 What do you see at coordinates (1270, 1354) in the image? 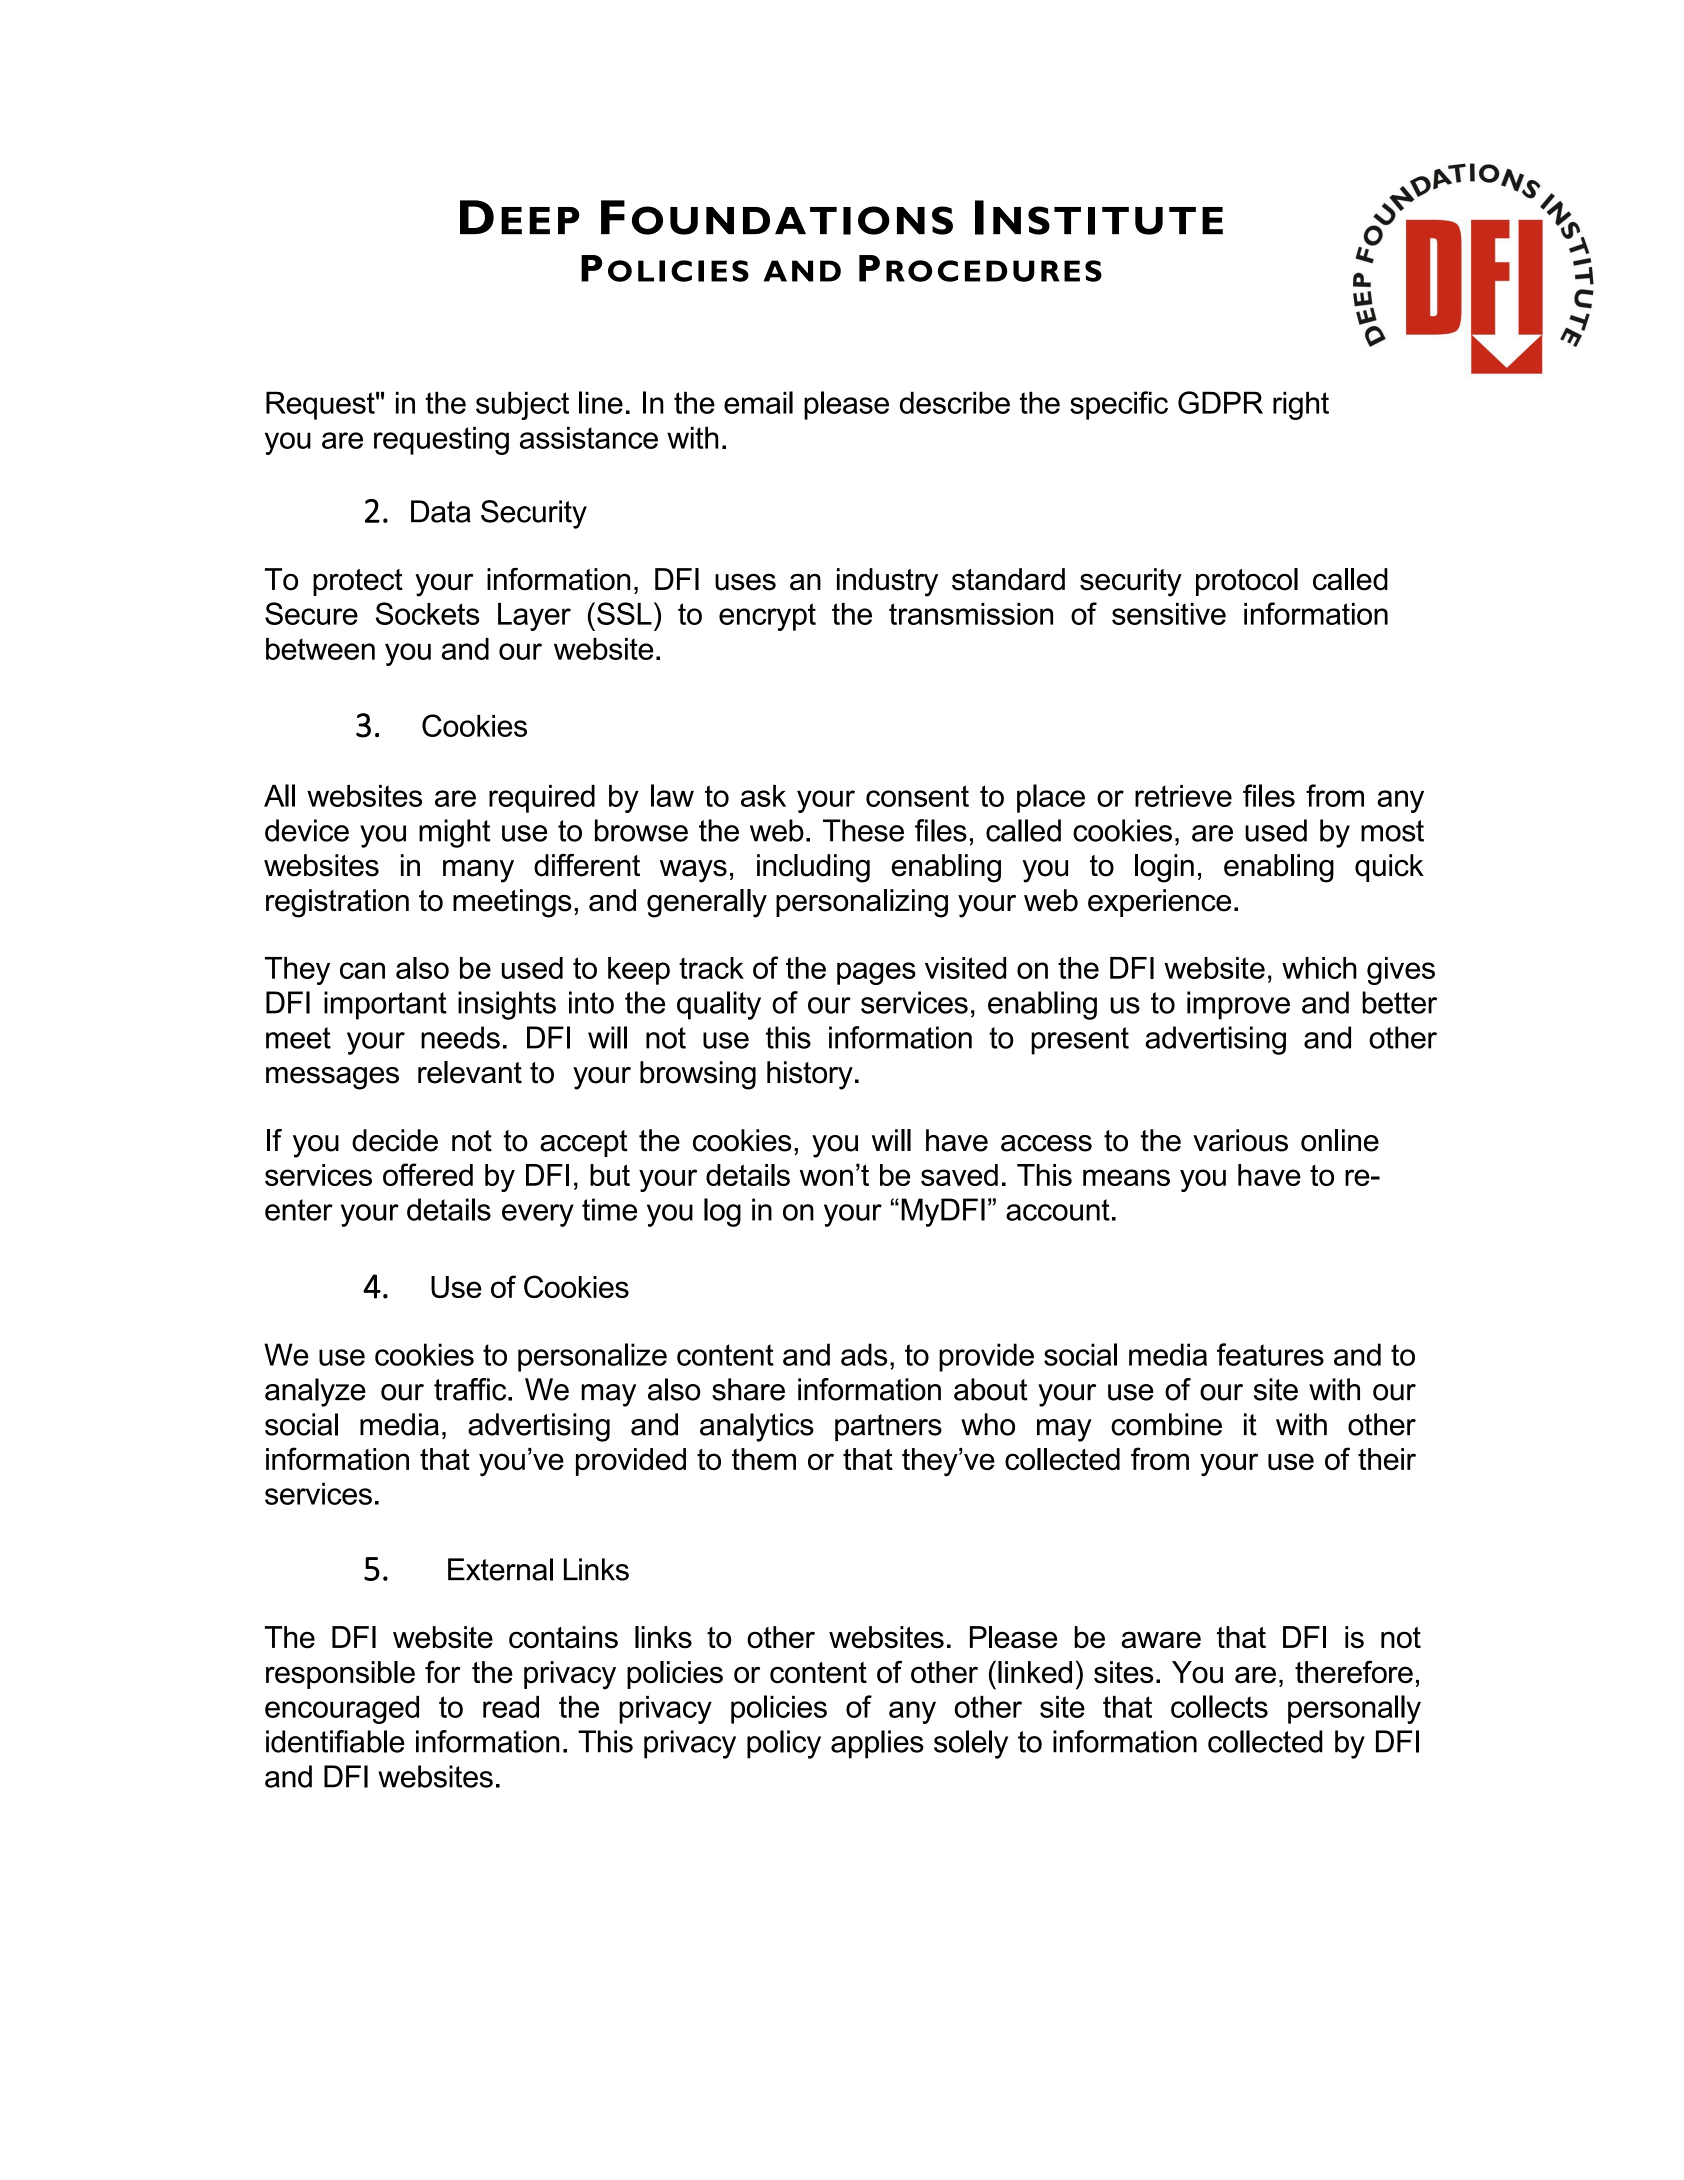
I see `features` at bounding box center [1270, 1354].
